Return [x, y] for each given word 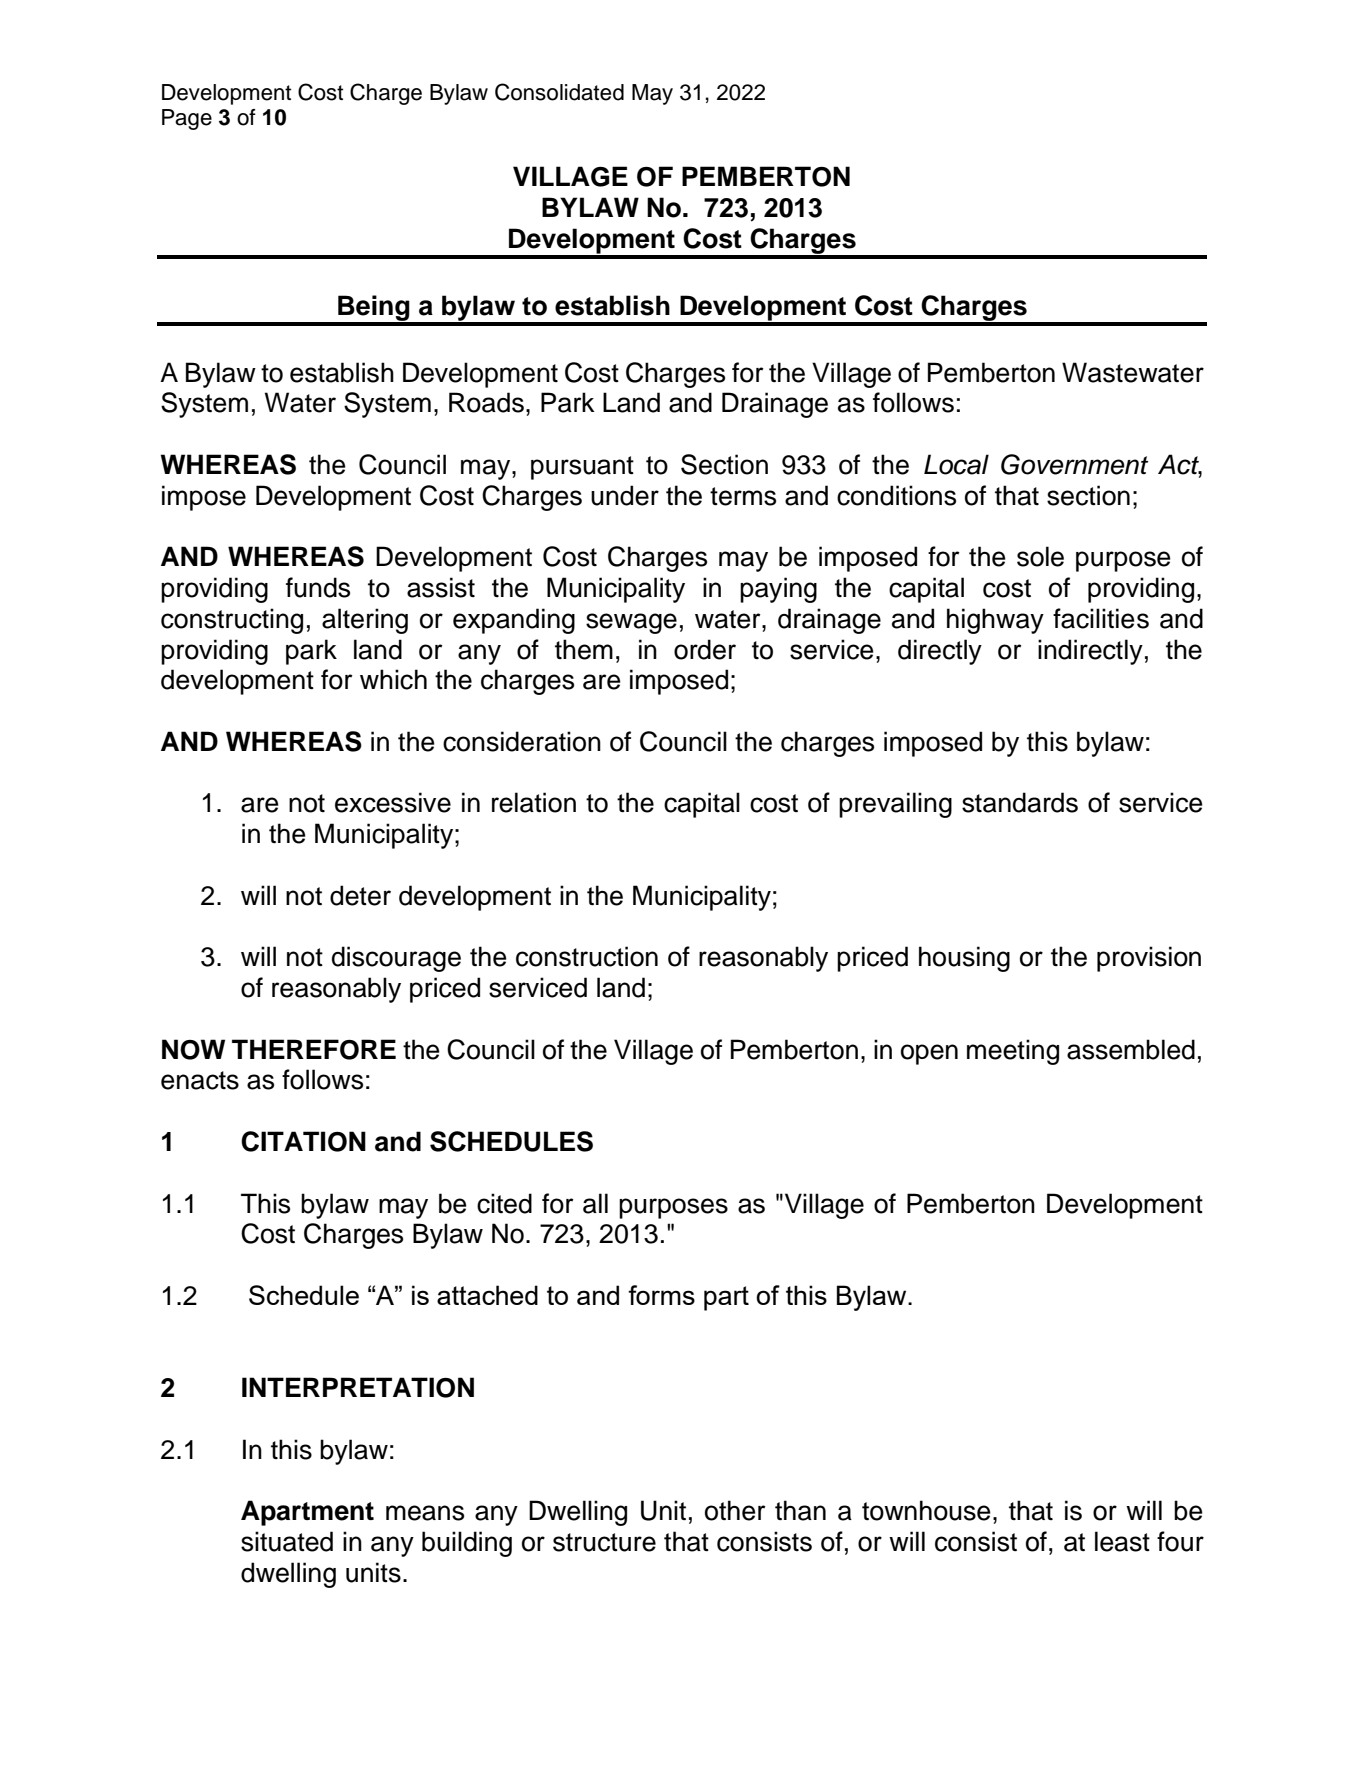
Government [1074, 464]
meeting [1013, 1052]
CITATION [303, 1141]
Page [187, 119]
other [735, 1510]
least [1122, 1541]
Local [956, 464]
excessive [393, 802]
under [625, 495]
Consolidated [559, 92]
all [595, 1203]
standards [1020, 802]
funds [318, 587]
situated [287, 1541]
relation [534, 802]
